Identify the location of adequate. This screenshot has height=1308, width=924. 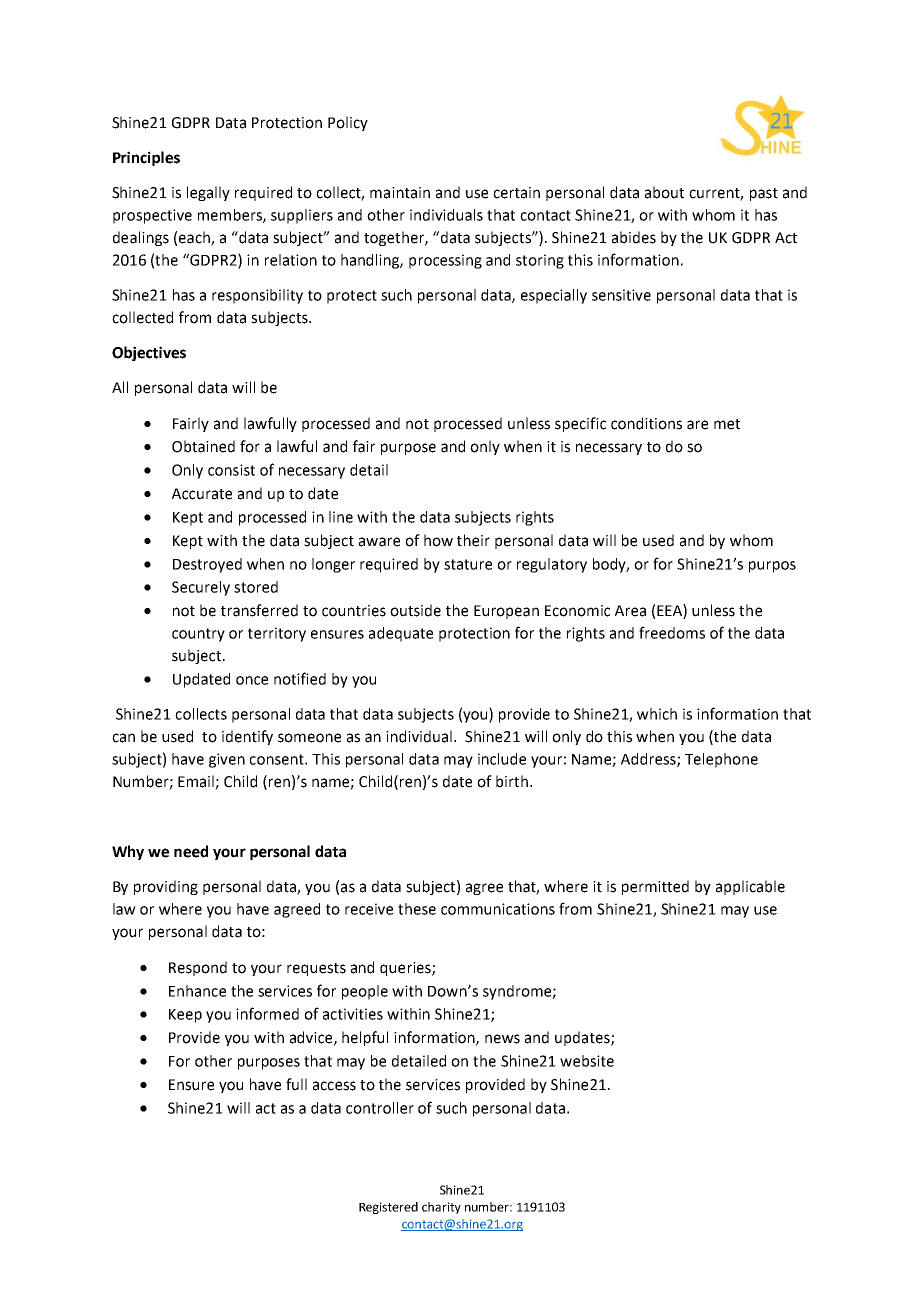
(401, 634).
